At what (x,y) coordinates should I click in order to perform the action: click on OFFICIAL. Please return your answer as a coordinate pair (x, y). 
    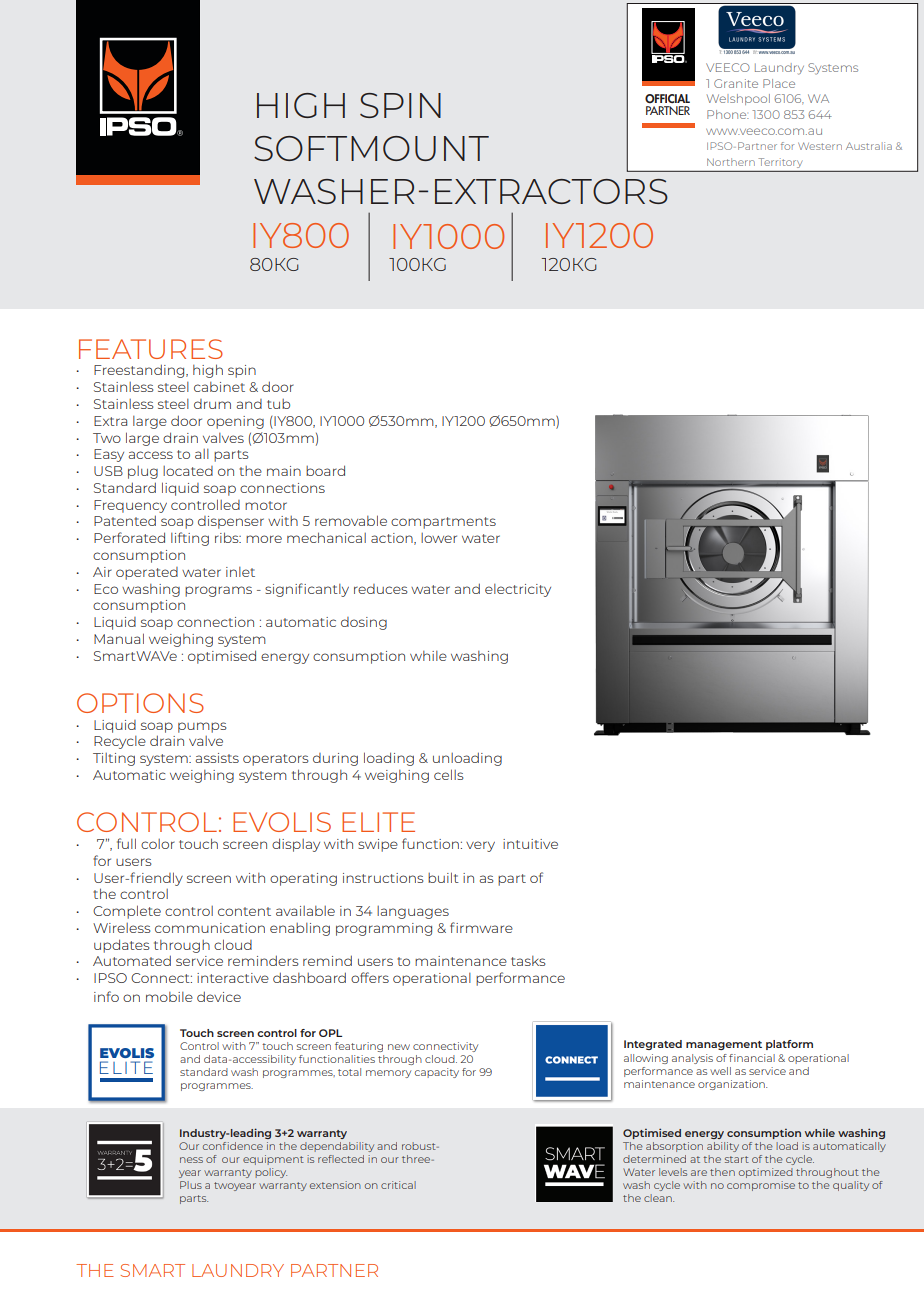
    Looking at the image, I should click on (667, 99).
